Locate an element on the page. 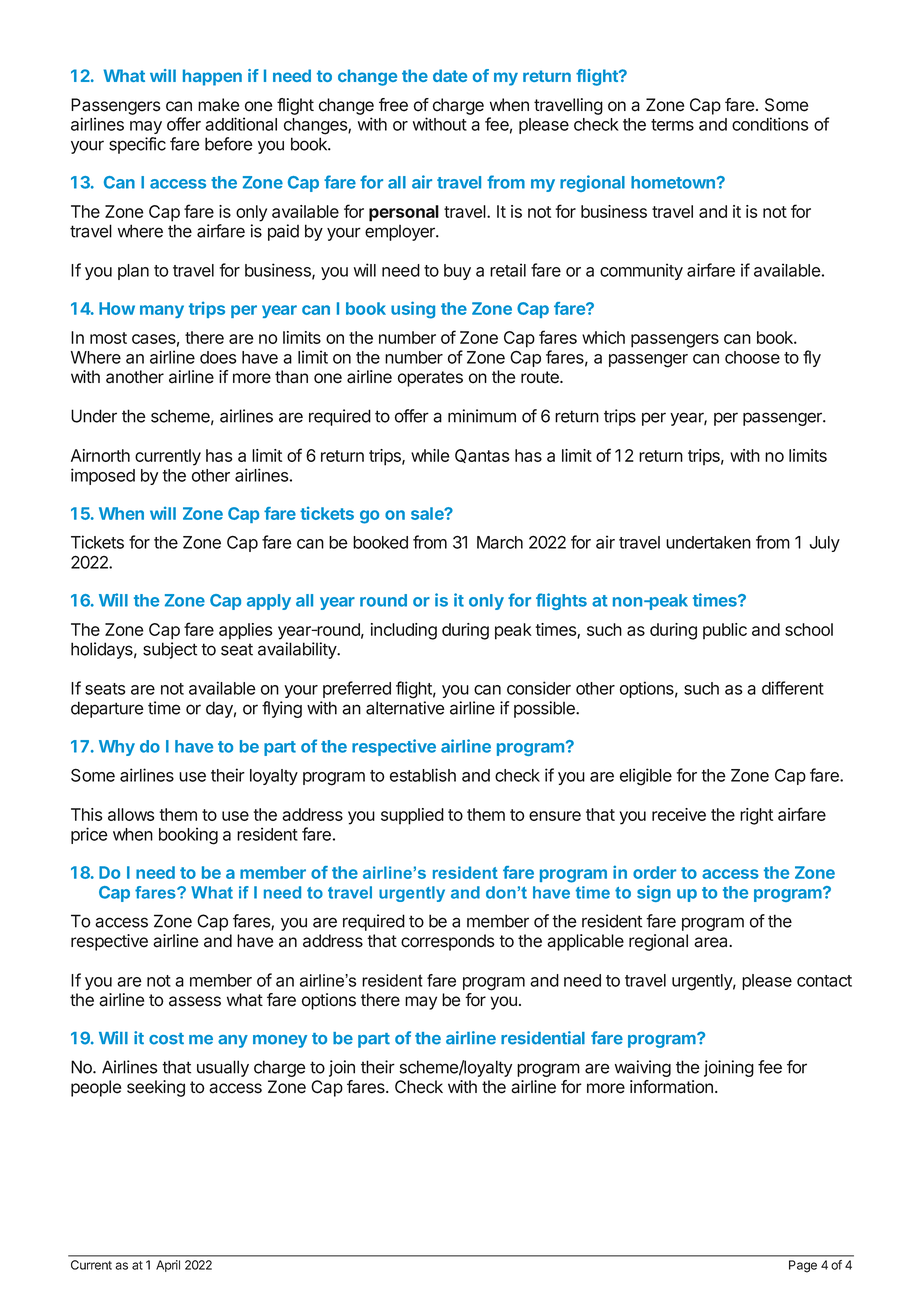 The height and width of the document is (1308, 924). right is located at coordinates (756, 816).
